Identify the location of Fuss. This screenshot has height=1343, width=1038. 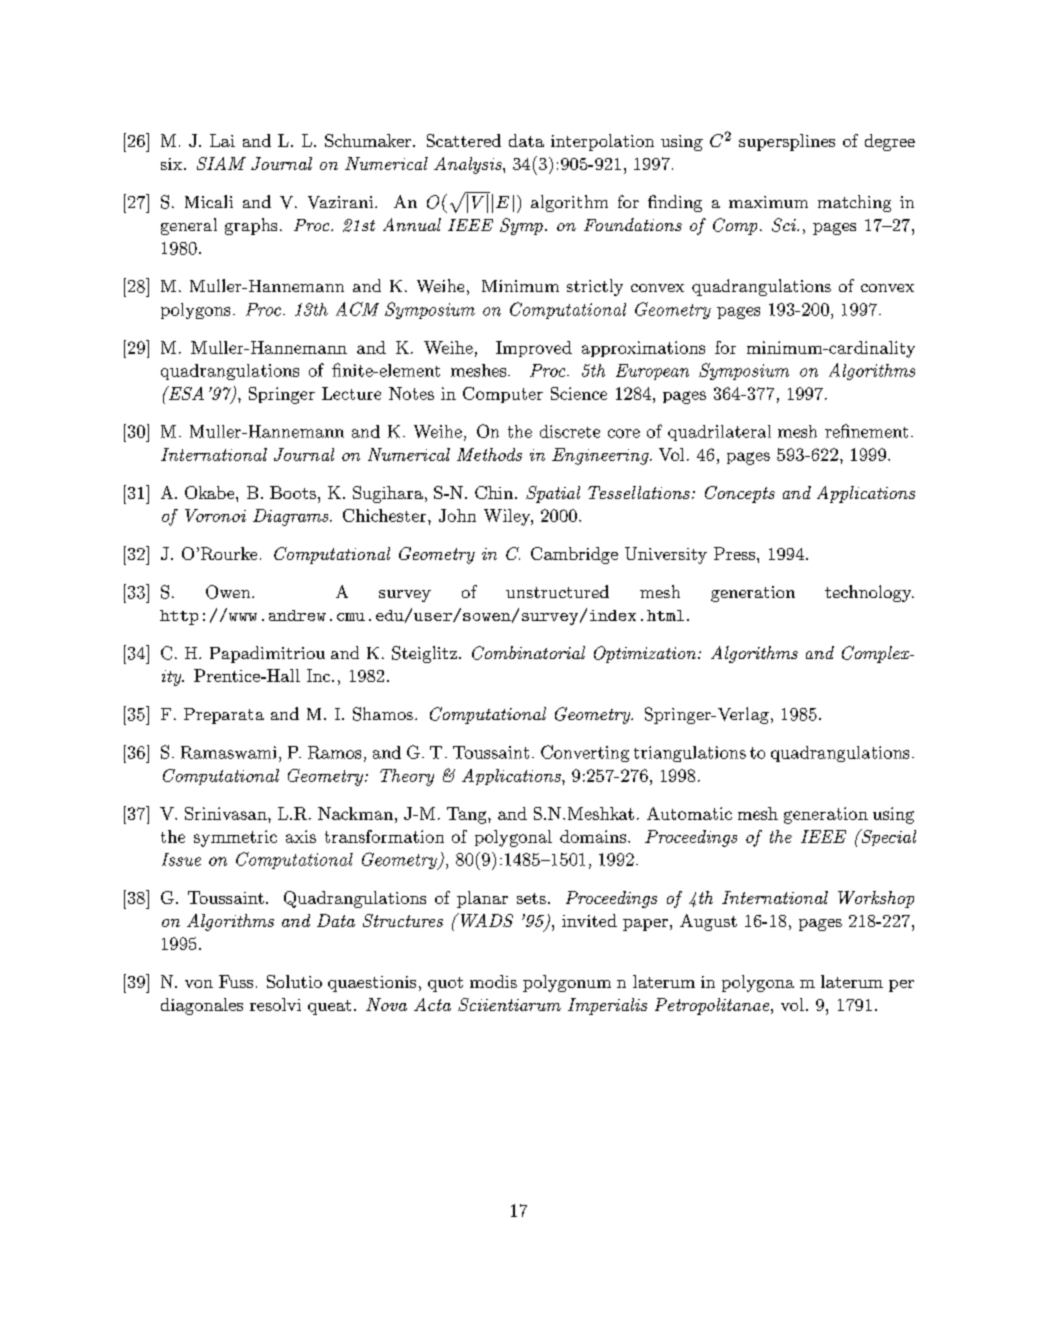
(236, 981).
